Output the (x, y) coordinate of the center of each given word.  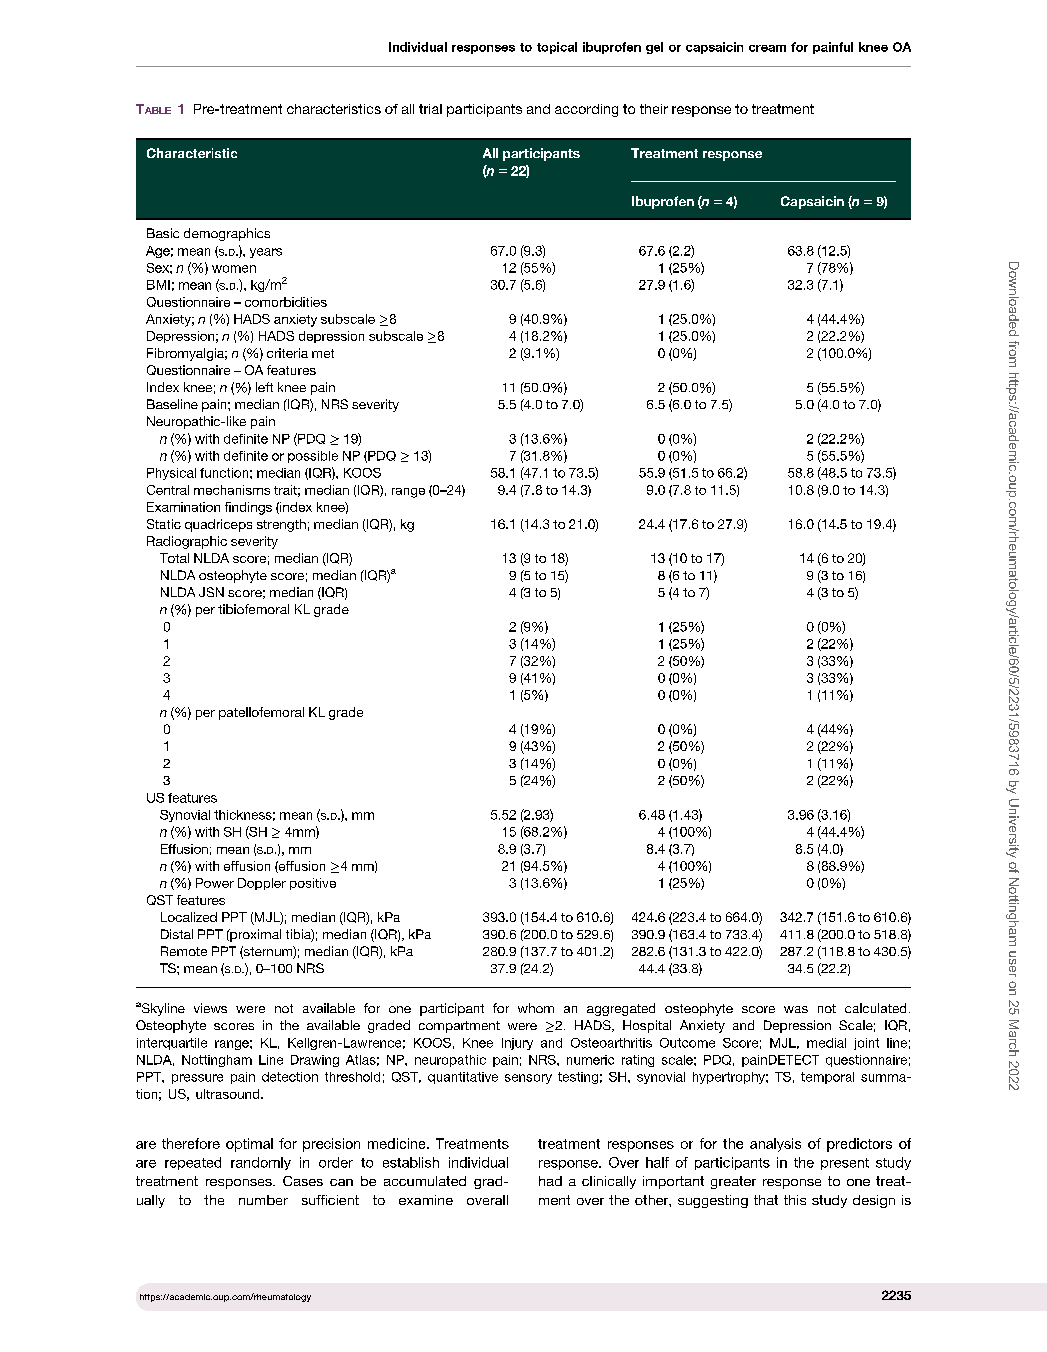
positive (313, 884)
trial (430, 109)
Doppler (262, 884)
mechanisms (232, 490)
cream (767, 48)
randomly (261, 1163)
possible (313, 457)
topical (557, 48)
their (654, 109)
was (796, 1009)
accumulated (425, 1181)
